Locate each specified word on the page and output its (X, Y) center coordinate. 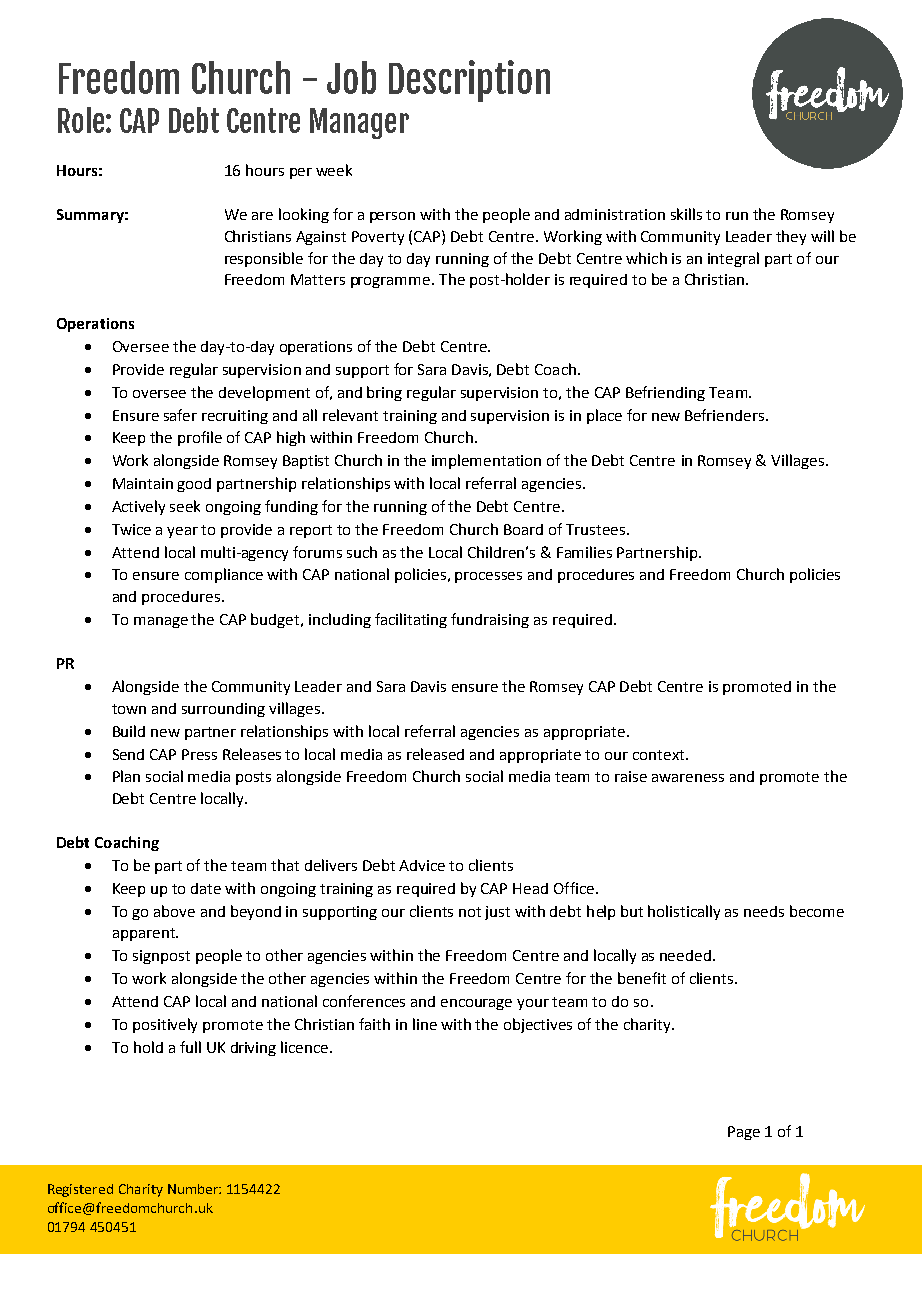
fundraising (490, 620)
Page (744, 1133)
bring (384, 393)
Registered (80, 1190)
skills (686, 214)
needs (764, 911)
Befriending (665, 393)
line (425, 1024)
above (174, 911)
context (660, 755)
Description (469, 81)
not (470, 912)
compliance (224, 575)
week (334, 170)
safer (180, 415)
